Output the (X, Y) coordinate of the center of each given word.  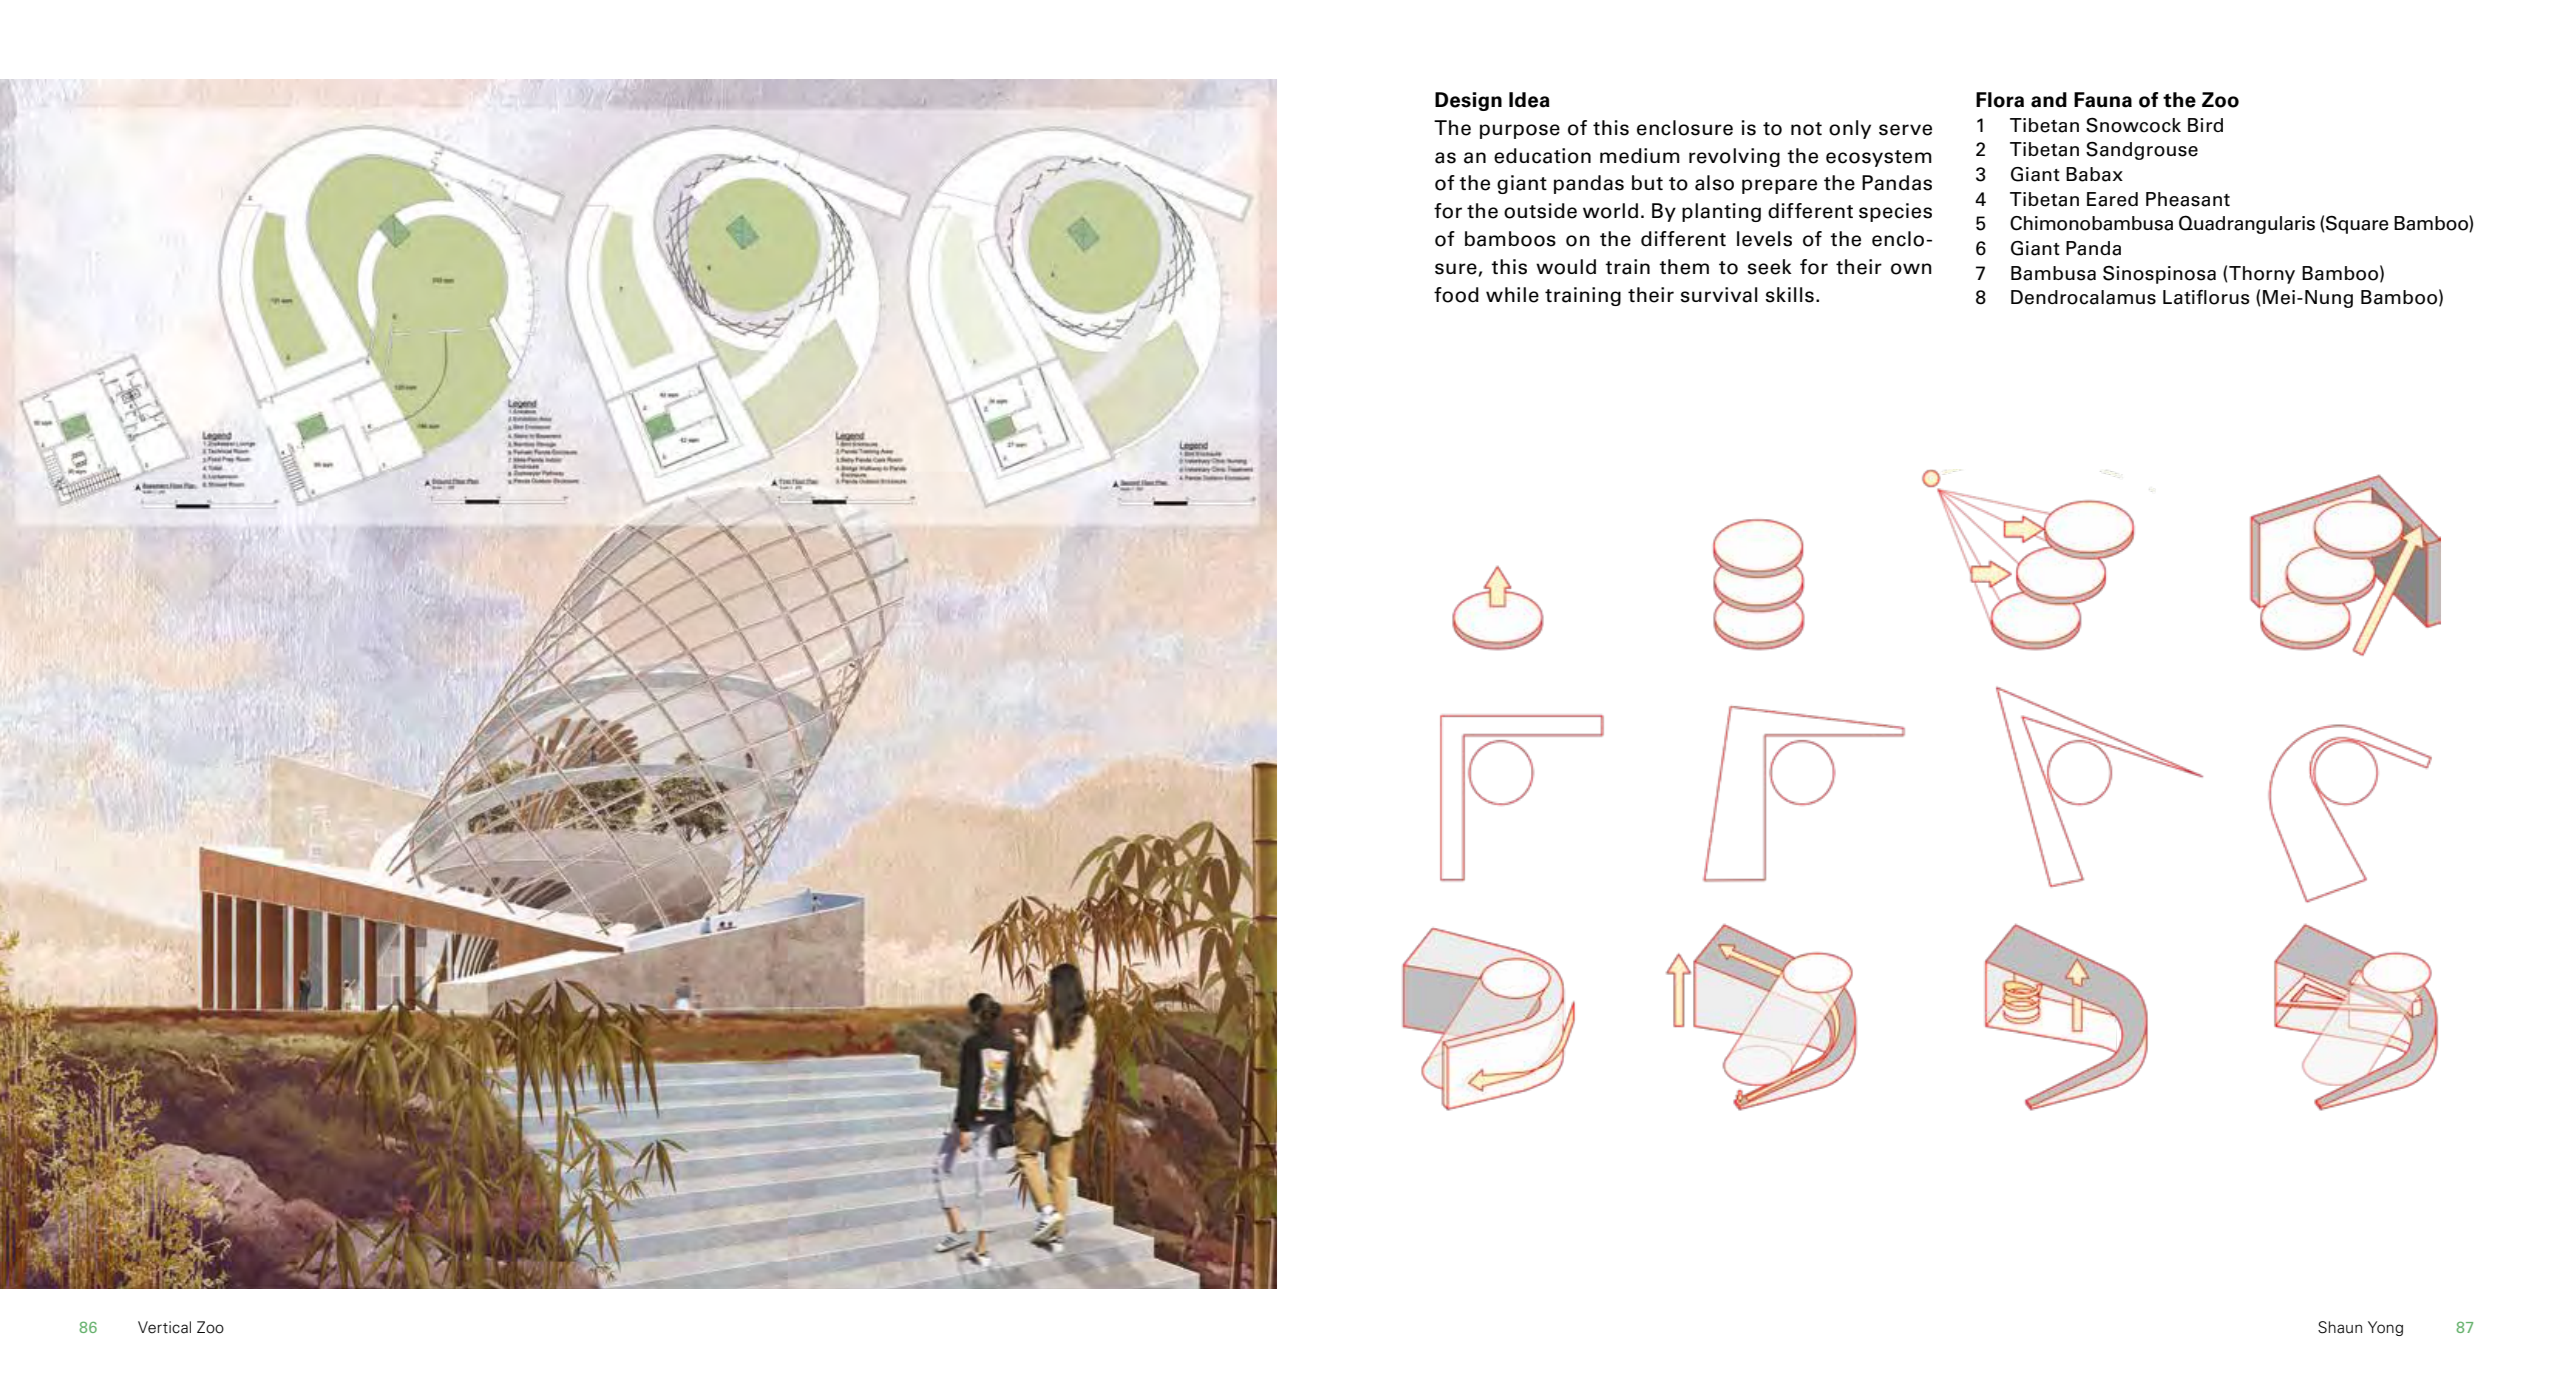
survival (1719, 295)
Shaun (2340, 1327)
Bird (2205, 125)
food (1456, 295)
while (1512, 295)
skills (1789, 295)
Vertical (164, 1327)
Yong (2385, 1328)
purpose (1520, 131)
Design (1468, 101)
